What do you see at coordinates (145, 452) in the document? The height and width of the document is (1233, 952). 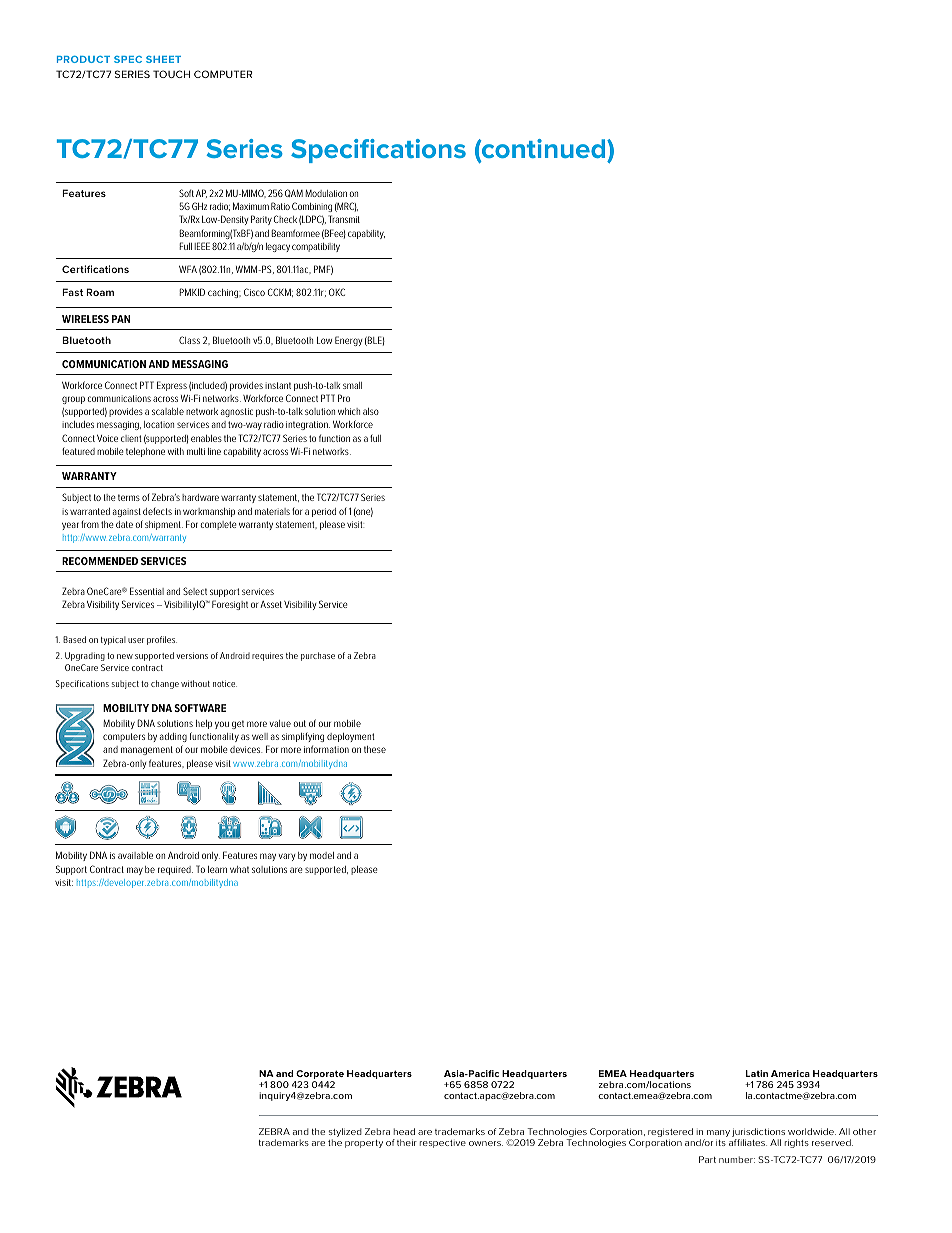 I see `telephone` at bounding box center [145, 452].
